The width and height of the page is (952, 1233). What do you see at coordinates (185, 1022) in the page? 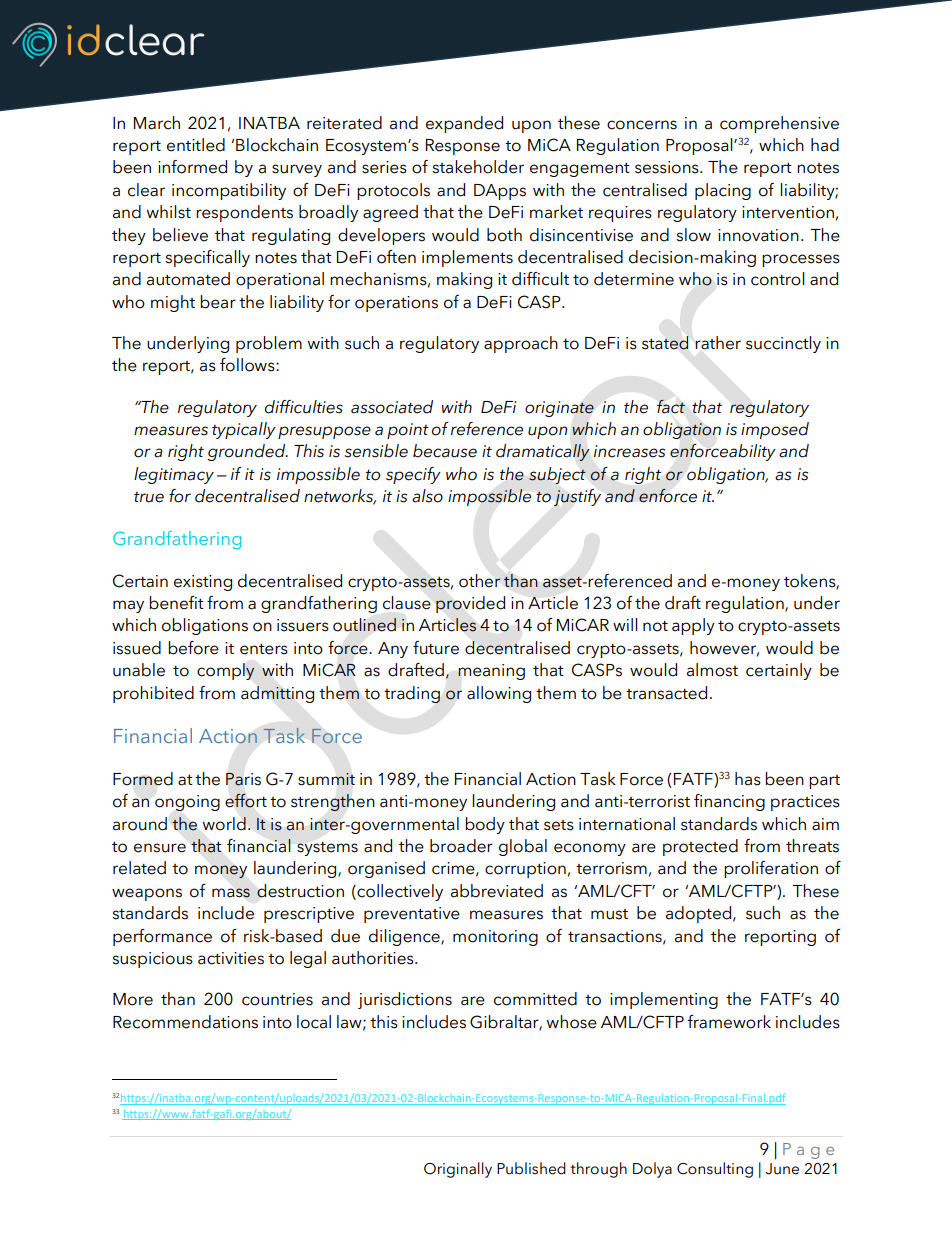
I see `Recommendations` at bounding box center [185, 1022].
